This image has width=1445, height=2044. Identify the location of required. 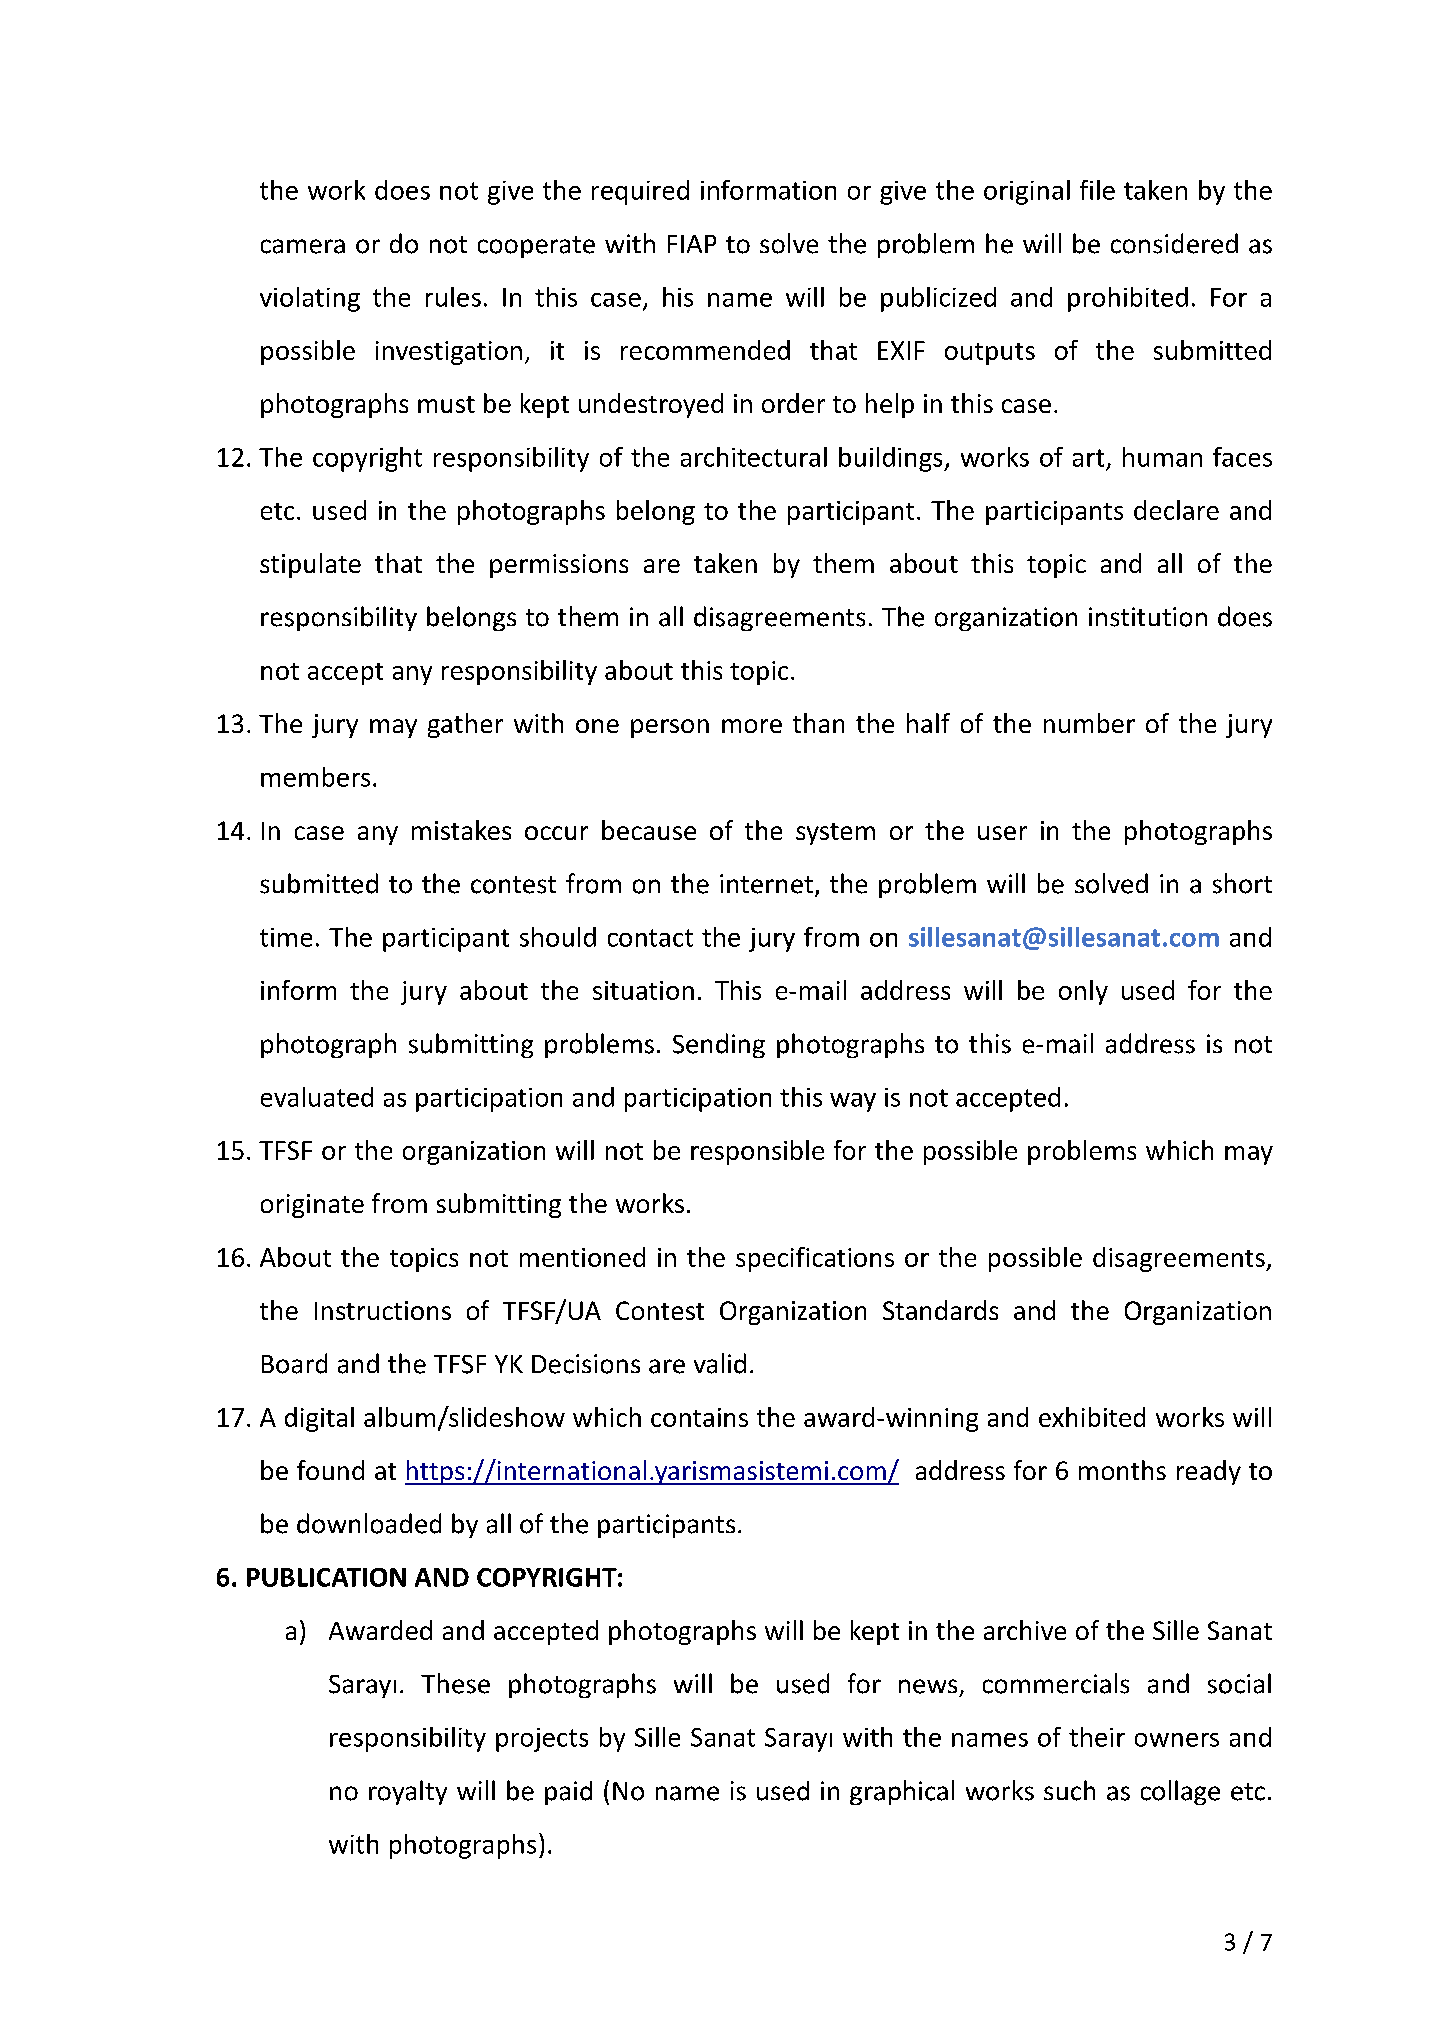
(640, 192).
